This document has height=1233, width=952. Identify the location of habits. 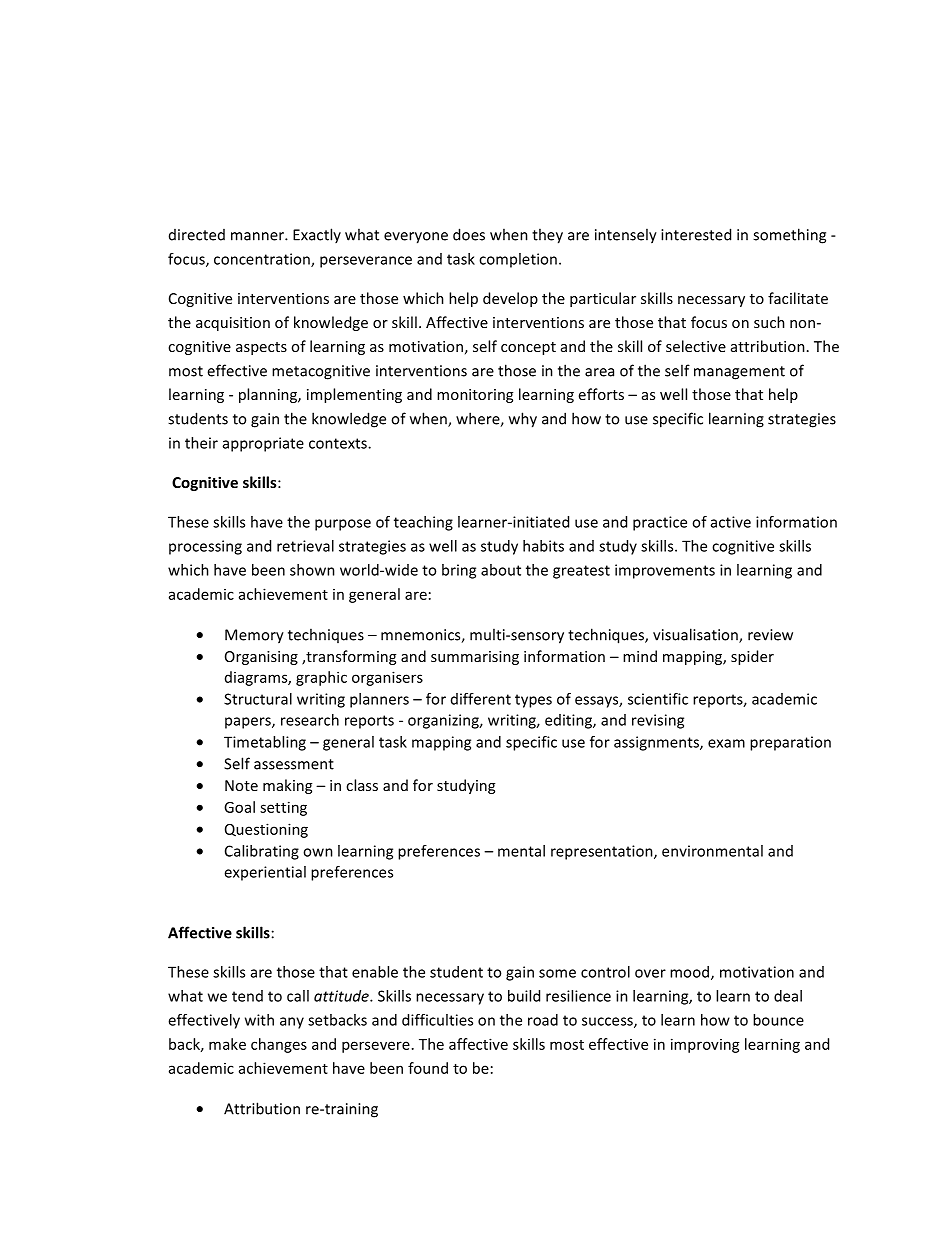
(543, 546).
